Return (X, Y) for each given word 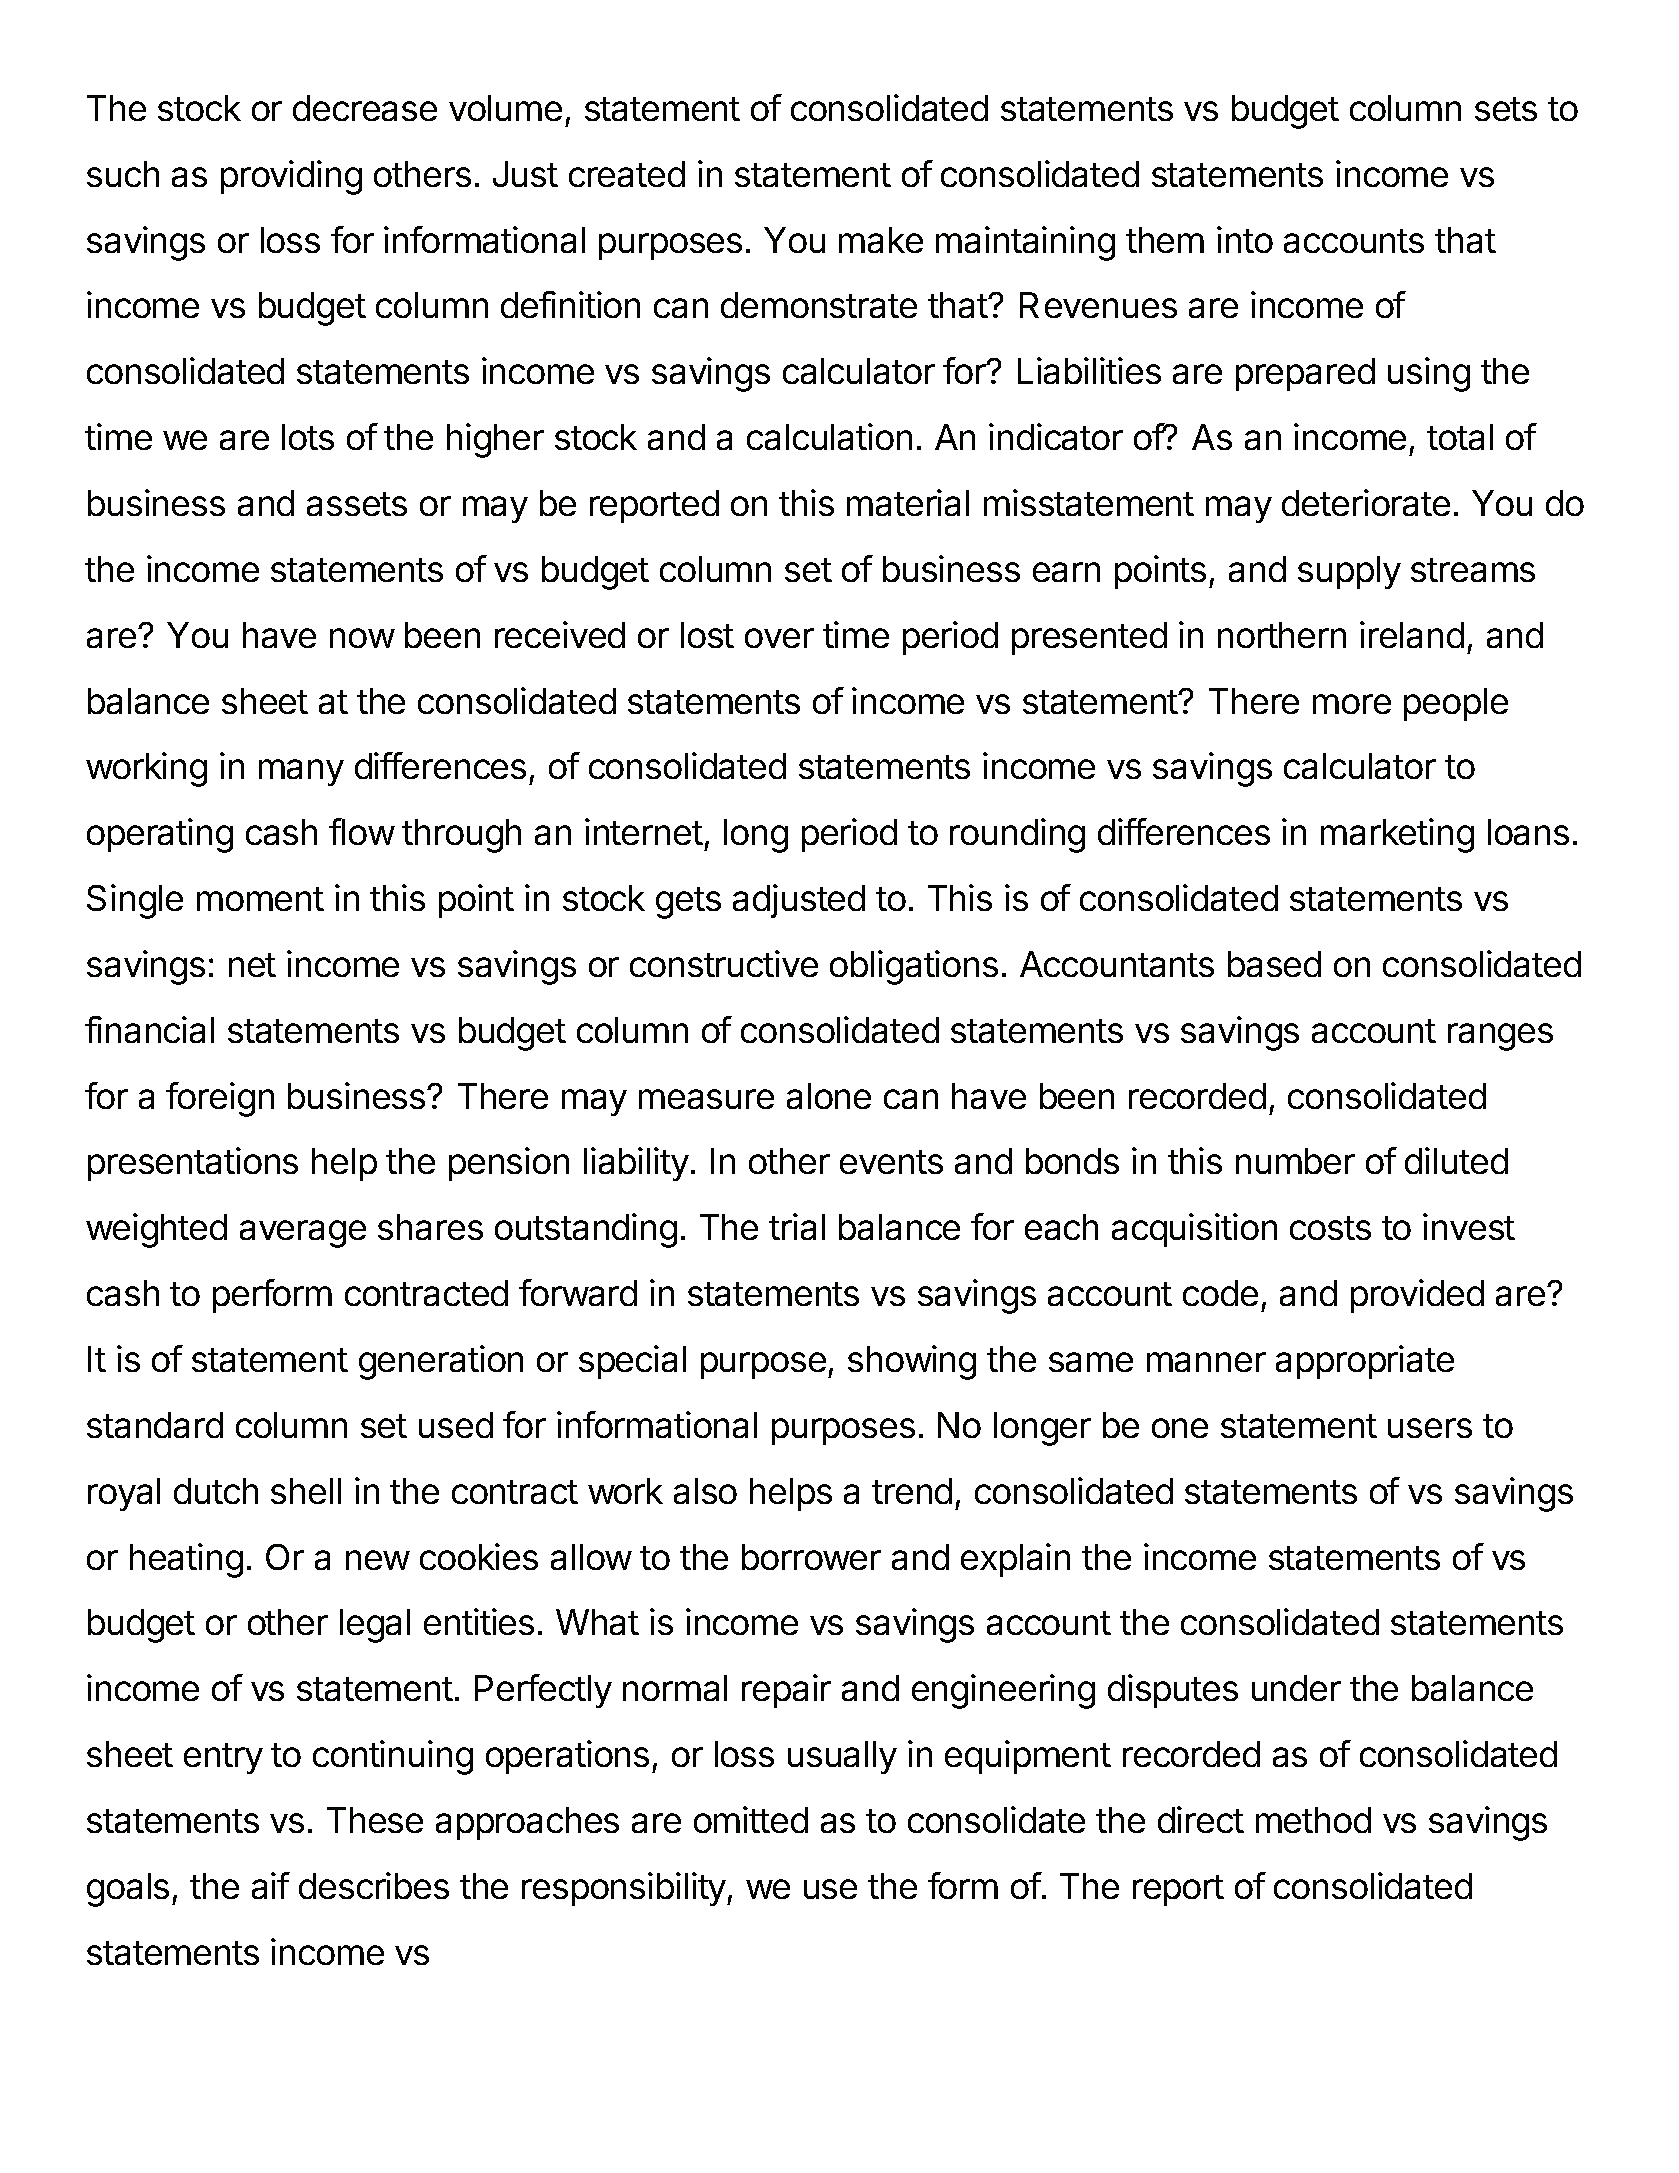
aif (271, 1885)
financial (149, 1029)
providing (291, 177)
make (881, 240)
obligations (914, 967)
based (1274, 964)
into (1245, 239)
